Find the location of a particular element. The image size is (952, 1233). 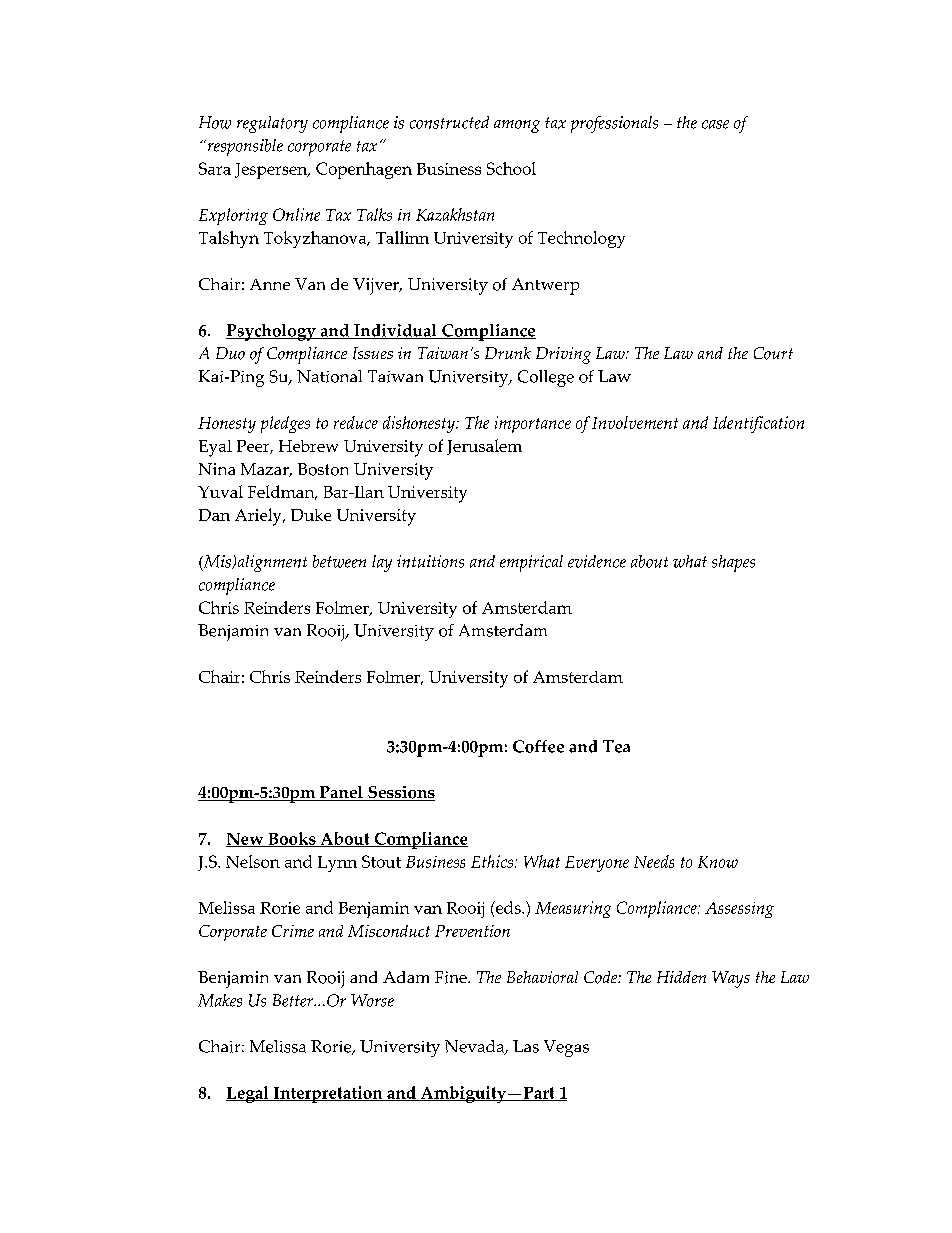

between is located at coordinates (339, 561).
